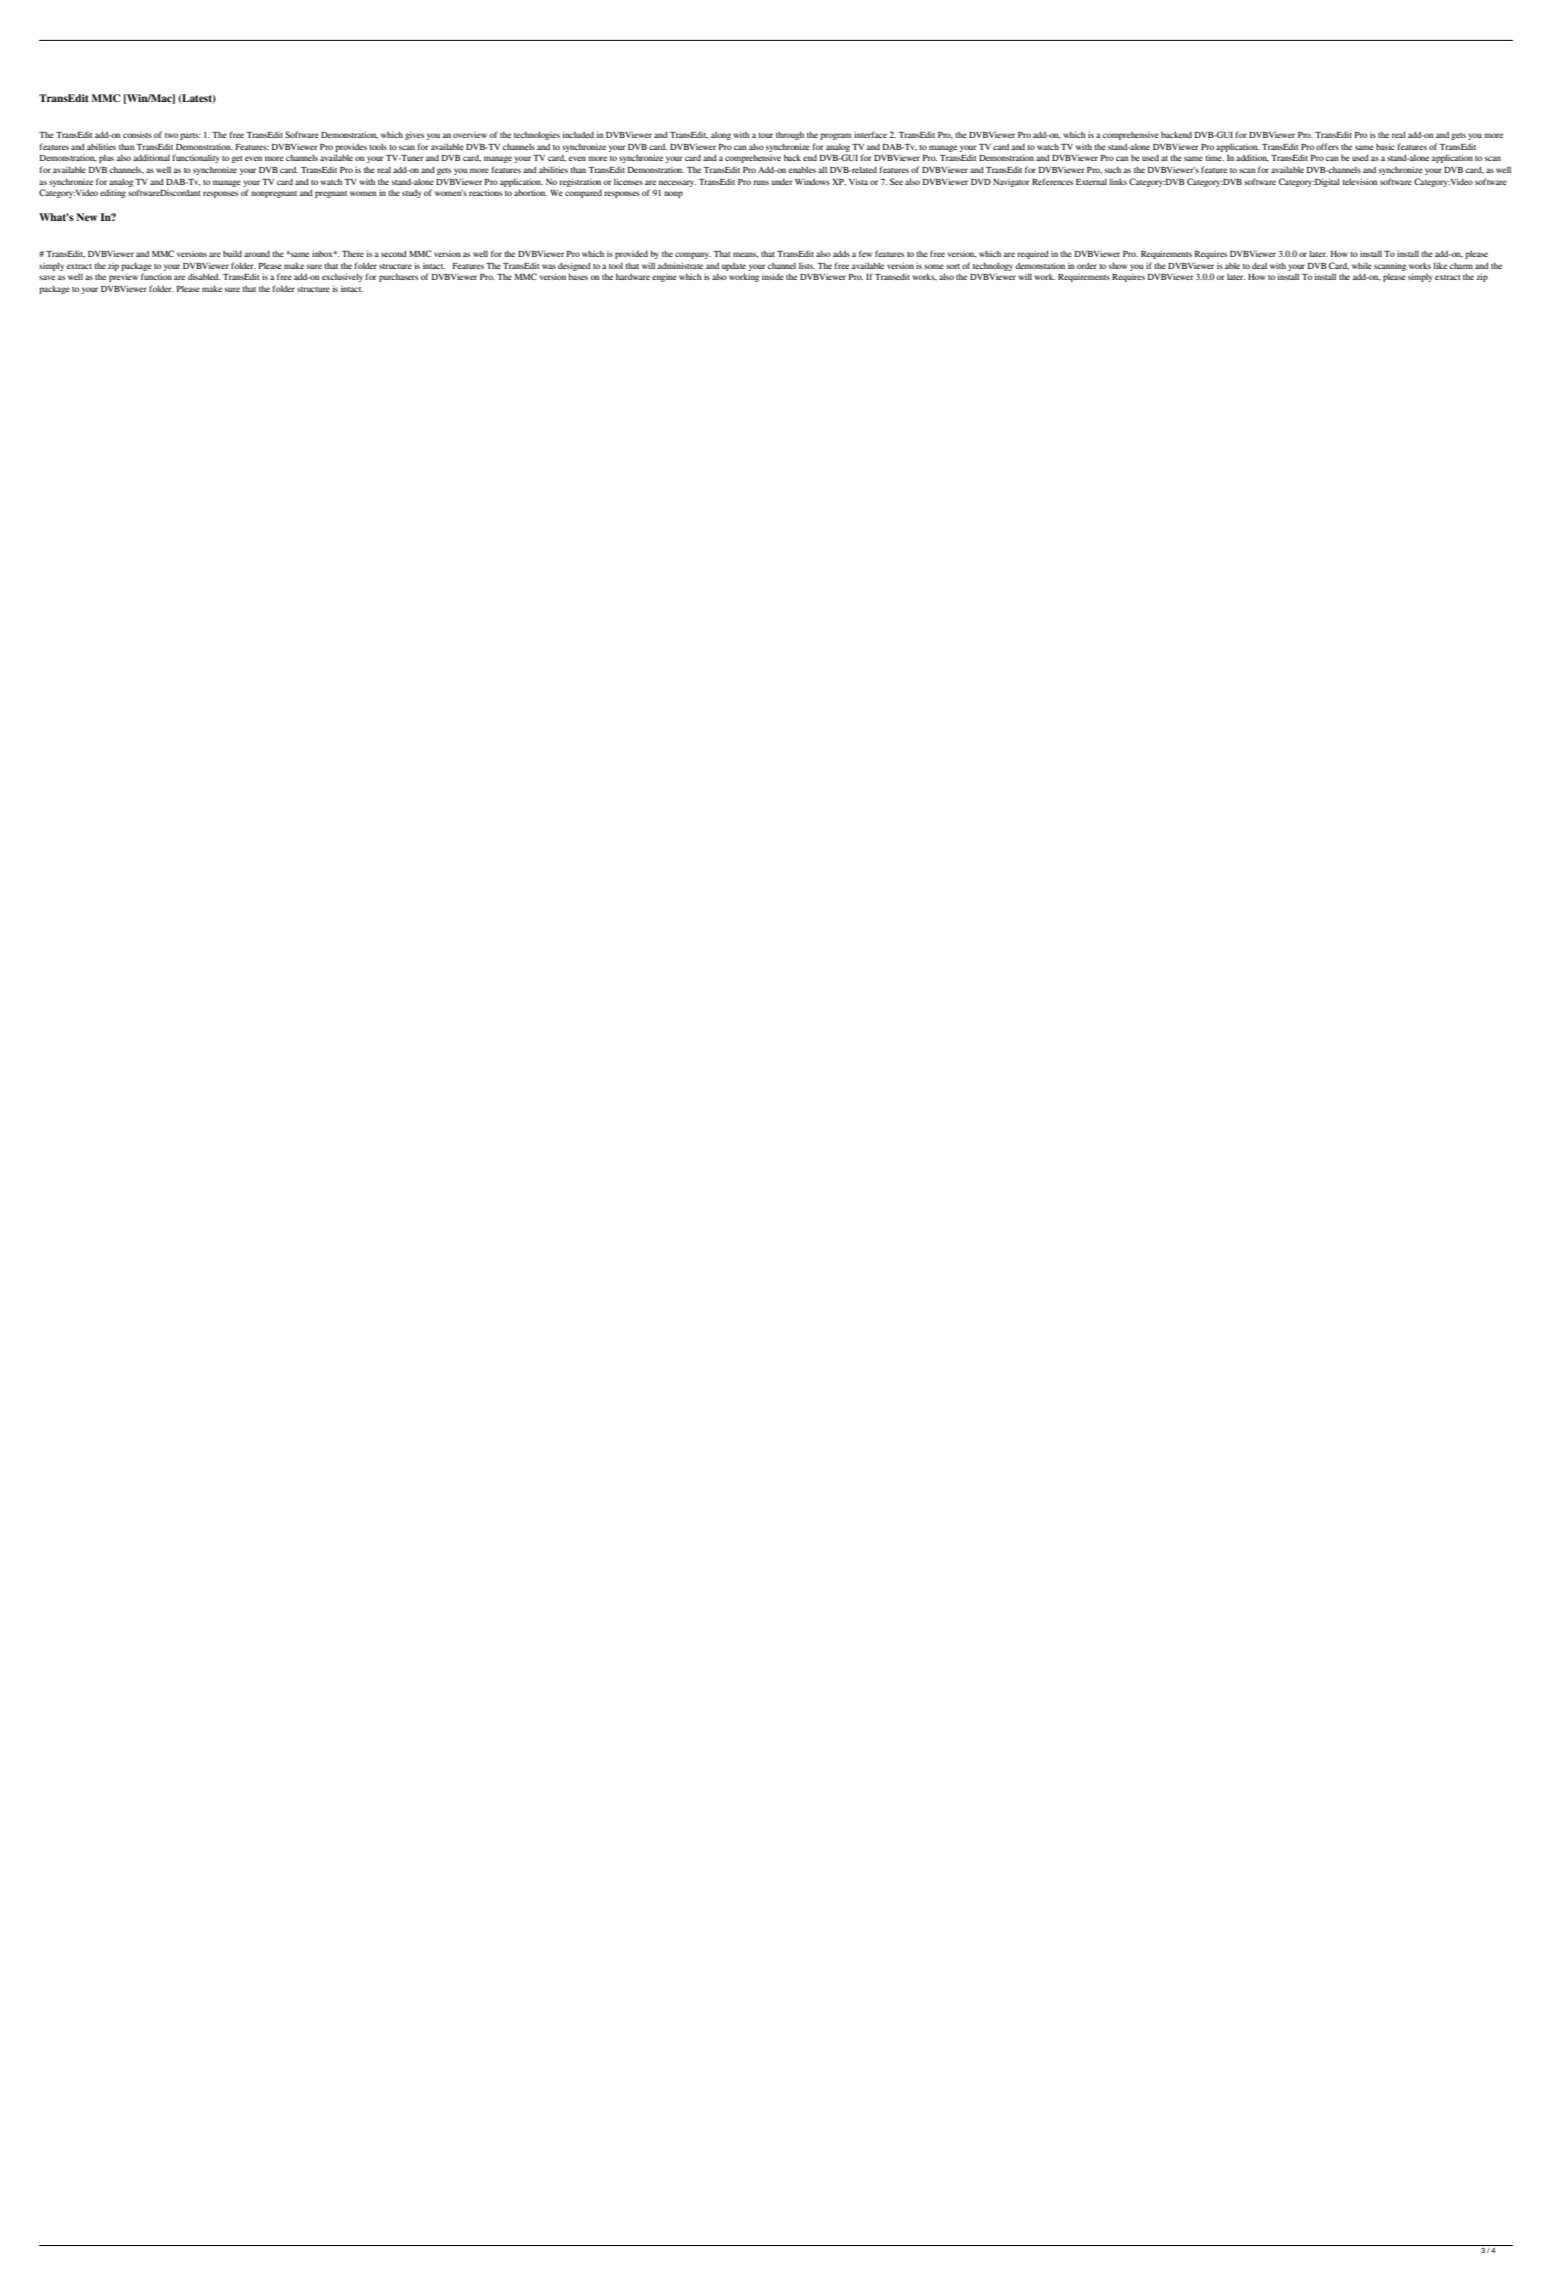 Image resolution: width=1552 pixels, height=2272 pixels. Describe the element at coordinates (1214, 157) in the page. I see `time` at that location.
